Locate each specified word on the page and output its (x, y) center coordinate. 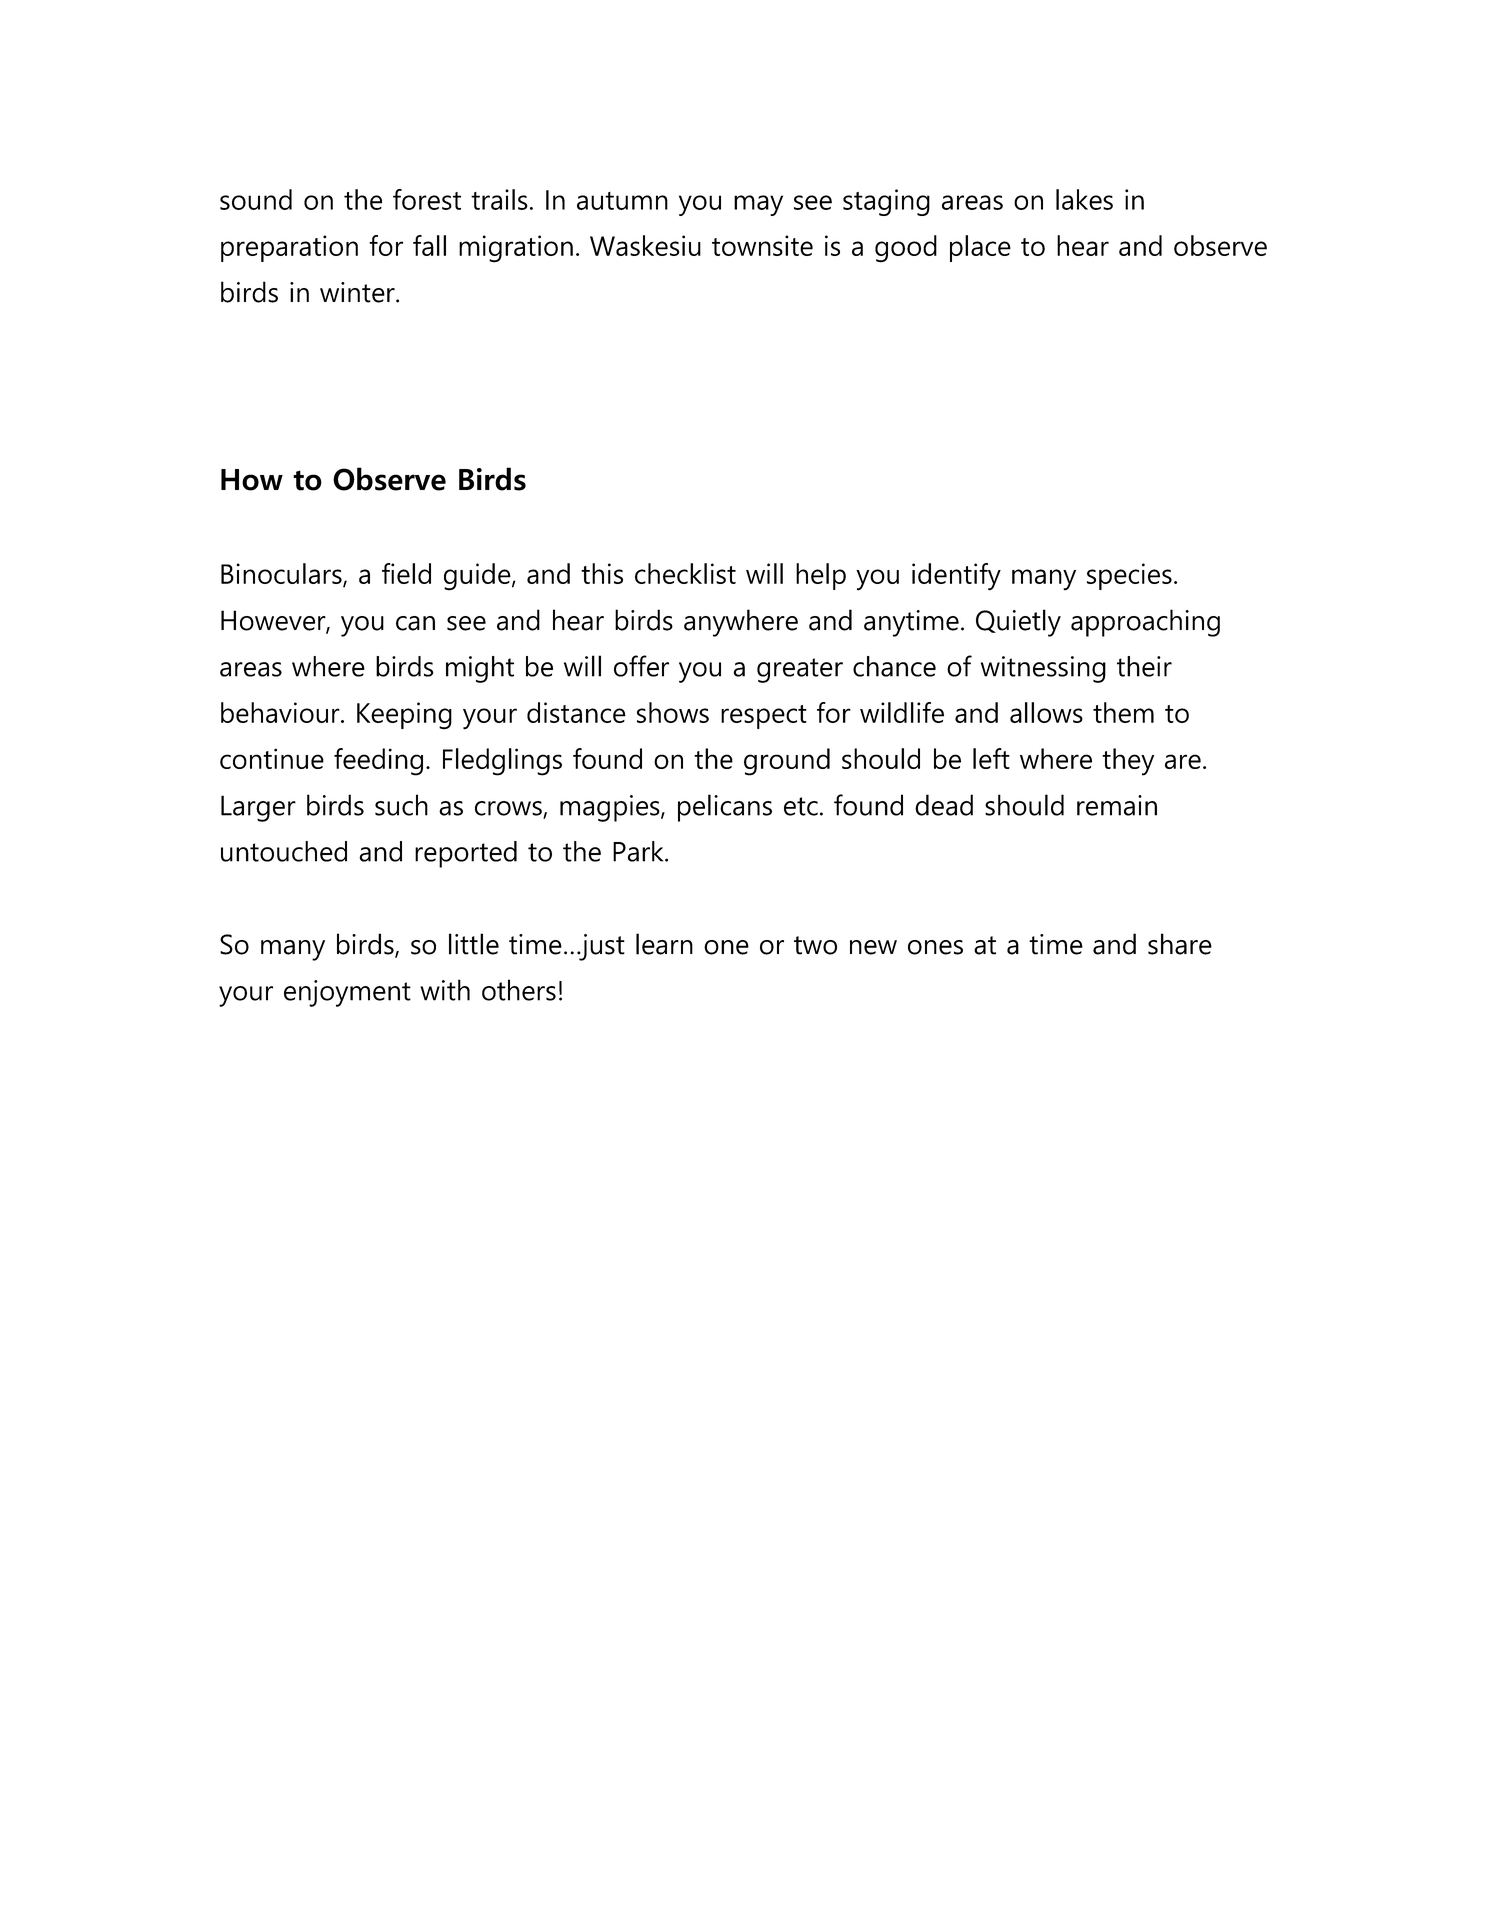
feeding (378, 762)
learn (664, 944)
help (821, 576)
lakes (1084, 199)
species (1129, 576)
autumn (622, 201)
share (1180, 944)
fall (429, 245)
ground (787, 762)
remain (1117, 805)
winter (358, 292)
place (980, 248)
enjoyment (347, 993)
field (406, 573)
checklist (685, 573)
